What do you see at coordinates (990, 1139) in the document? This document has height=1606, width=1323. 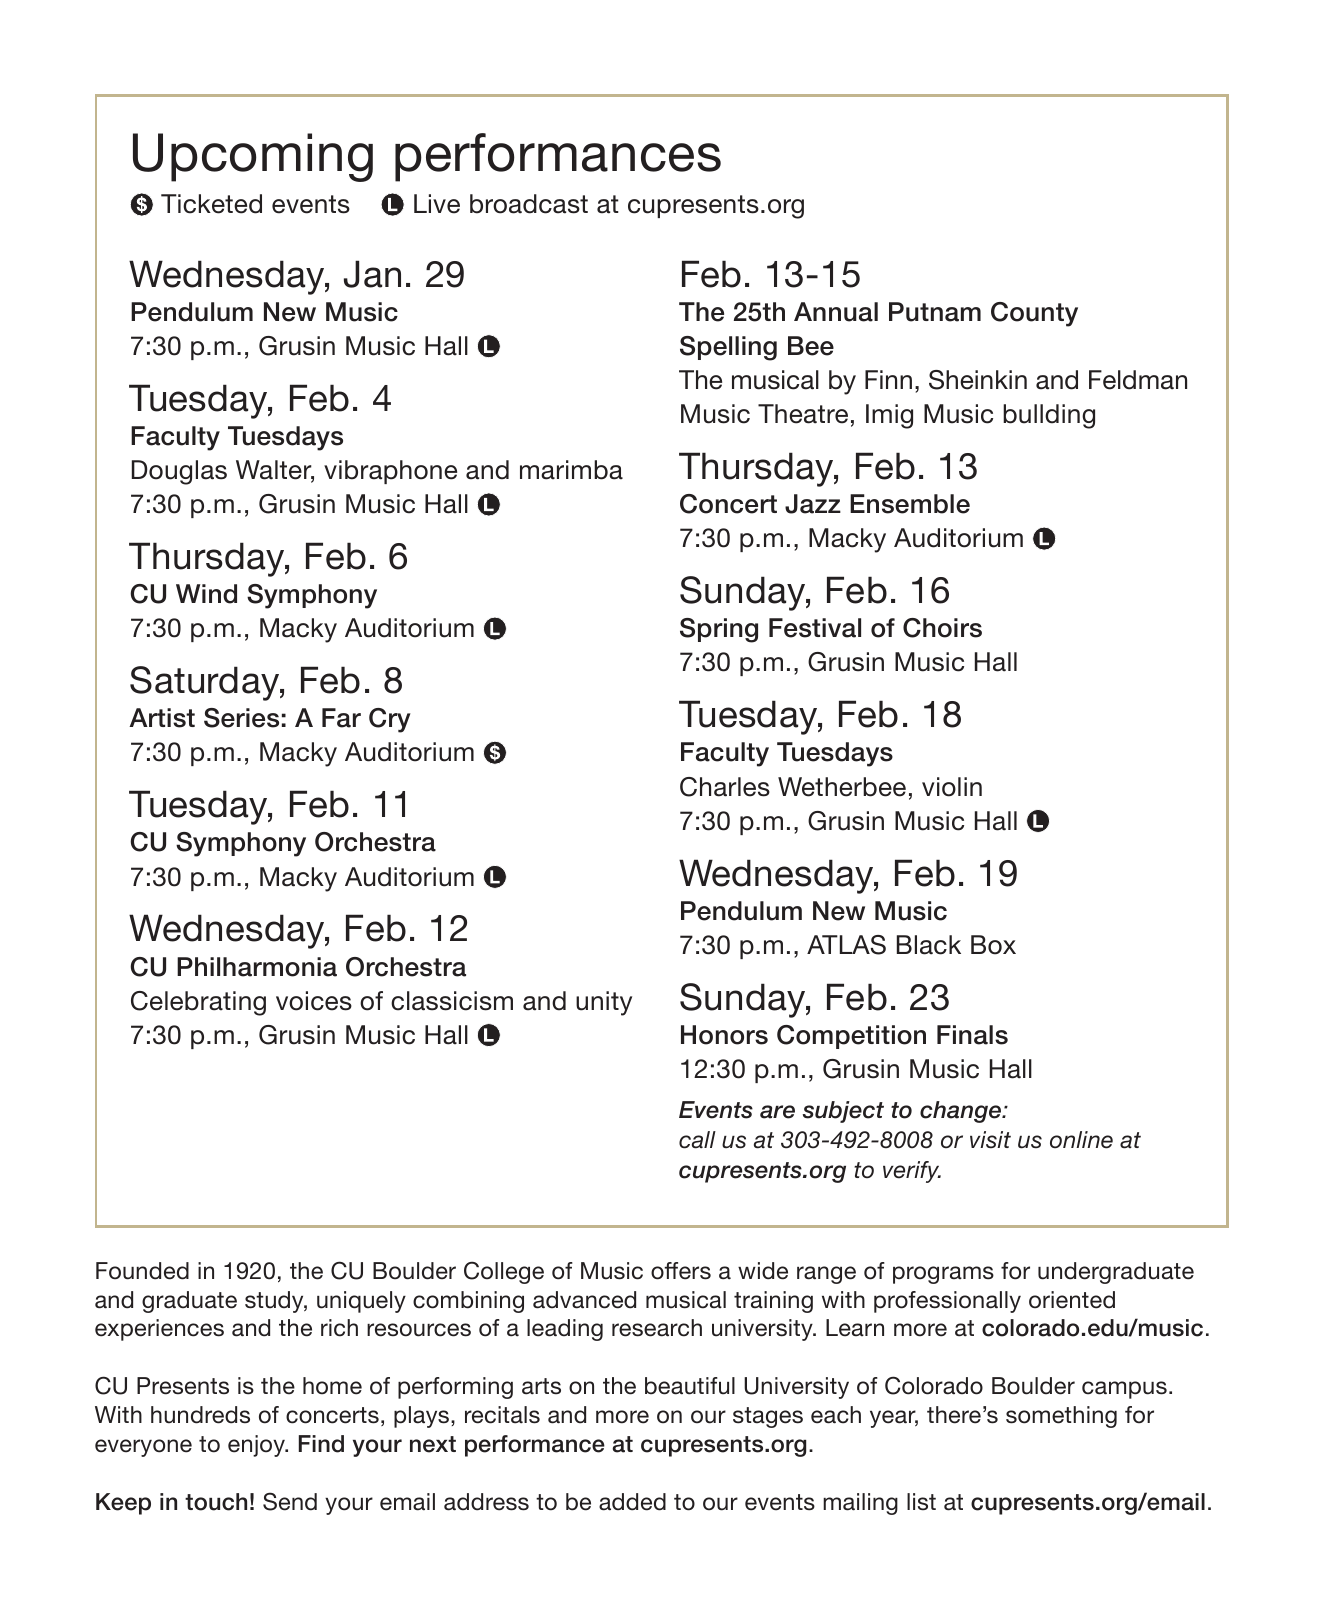 I see `visit` at bounding box center [990, 1139].
